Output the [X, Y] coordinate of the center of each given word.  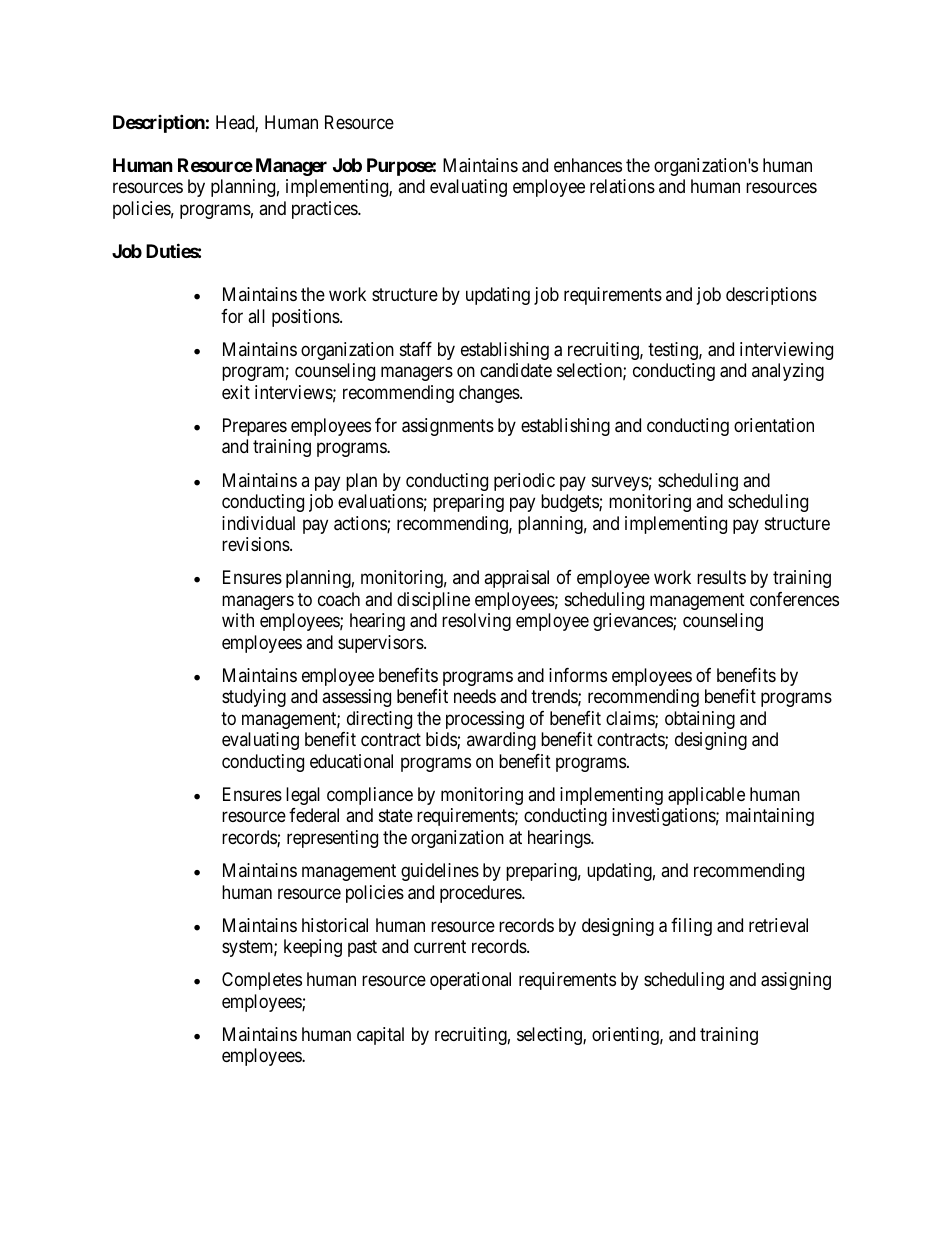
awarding [501, 741]
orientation [774, 425]
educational [351, 761]
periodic [524, 482]
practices [325, 210]
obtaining [700, 720]
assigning [796, 981]
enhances [588, 165]
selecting [550, 1036]
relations [622, 186]
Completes [262, 981]
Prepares [255, 427]
